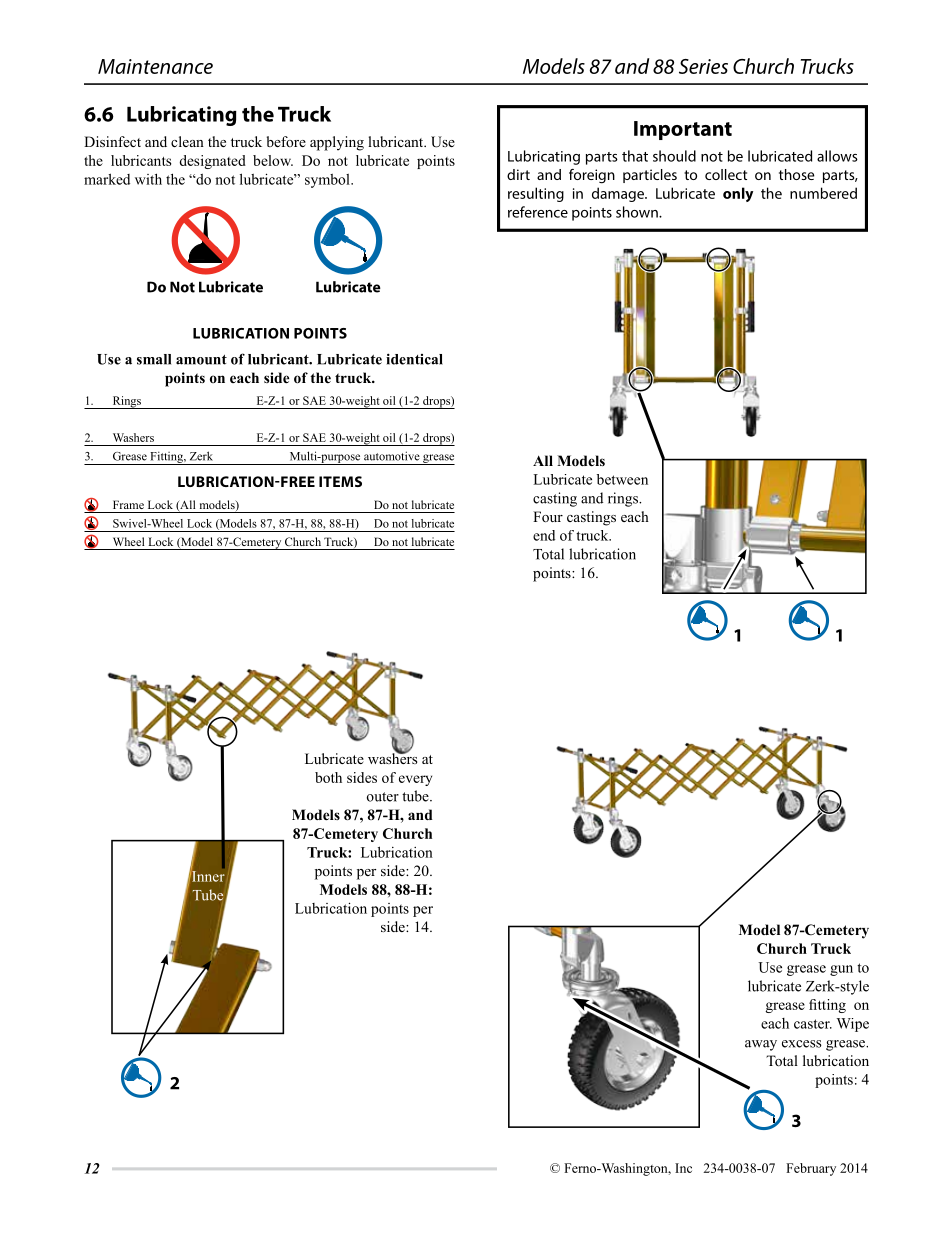 The width and height of the image is (952, 1233). Describe the element at coordinates (187, 141) in the image. I see `clean` at that location.
